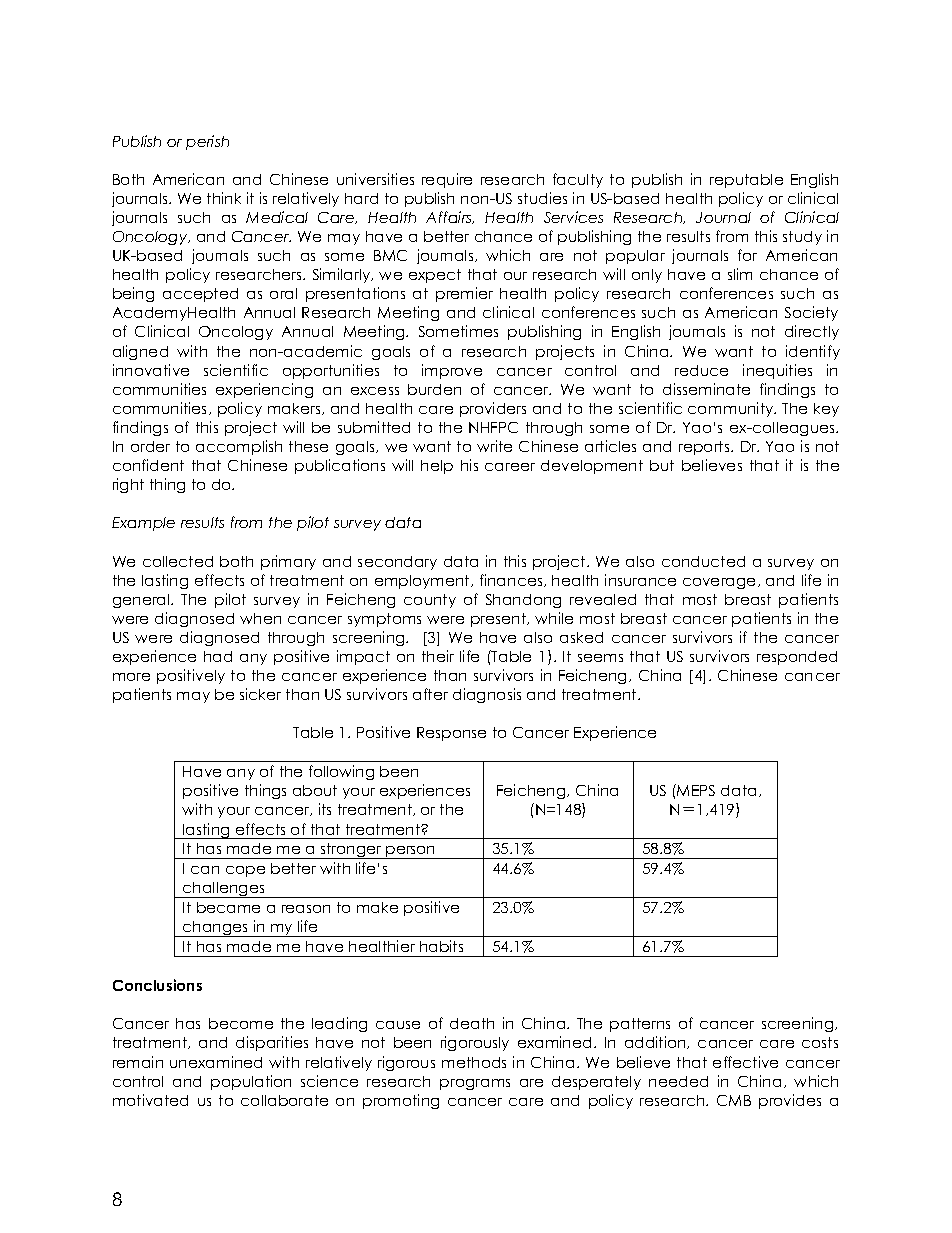 This page has width=952, height=1233. Describe the element at coordinates (721, 583) in the page. I see `coverage` at that location.
